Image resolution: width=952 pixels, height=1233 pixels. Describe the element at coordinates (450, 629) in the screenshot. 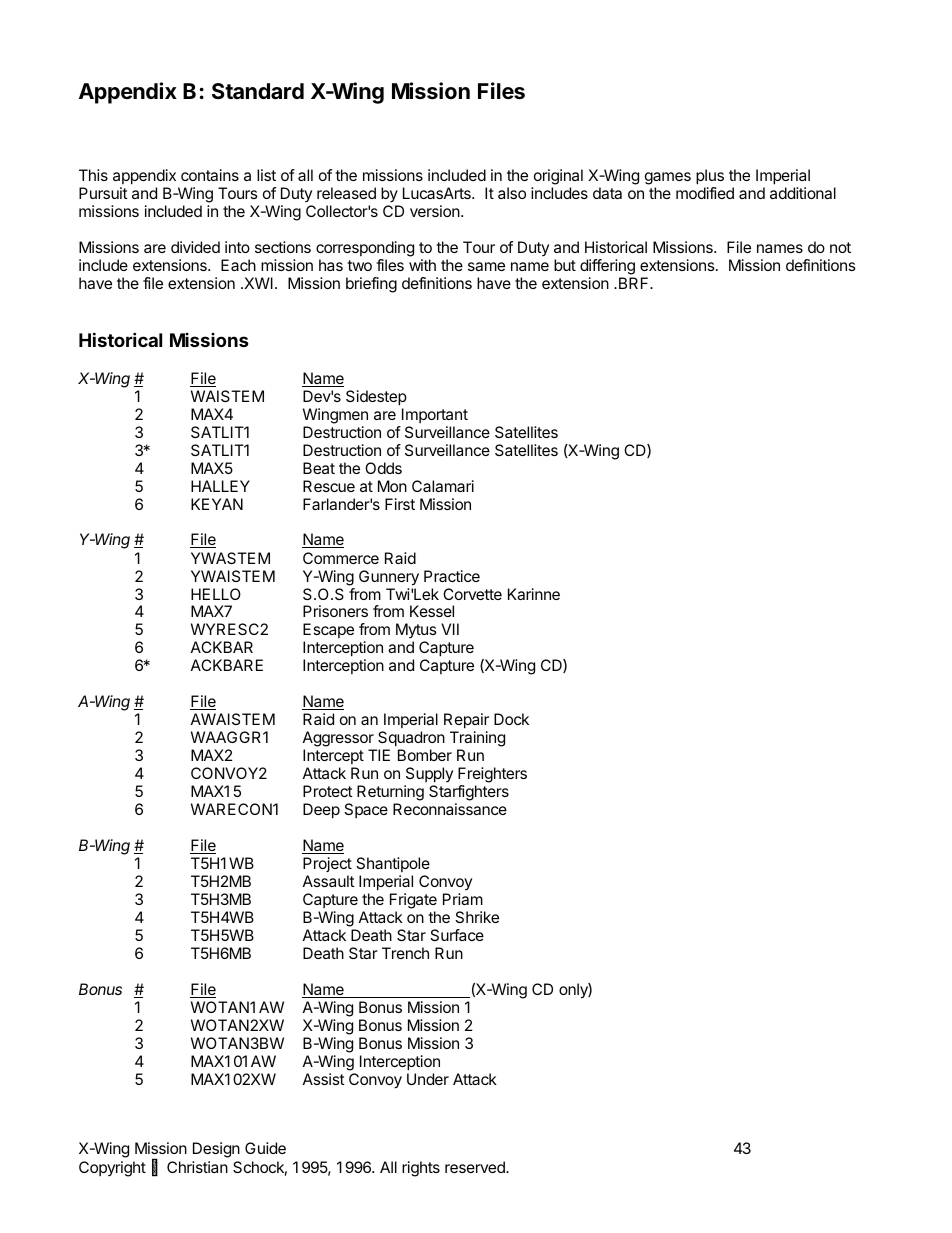

I see `VII` at that location.
